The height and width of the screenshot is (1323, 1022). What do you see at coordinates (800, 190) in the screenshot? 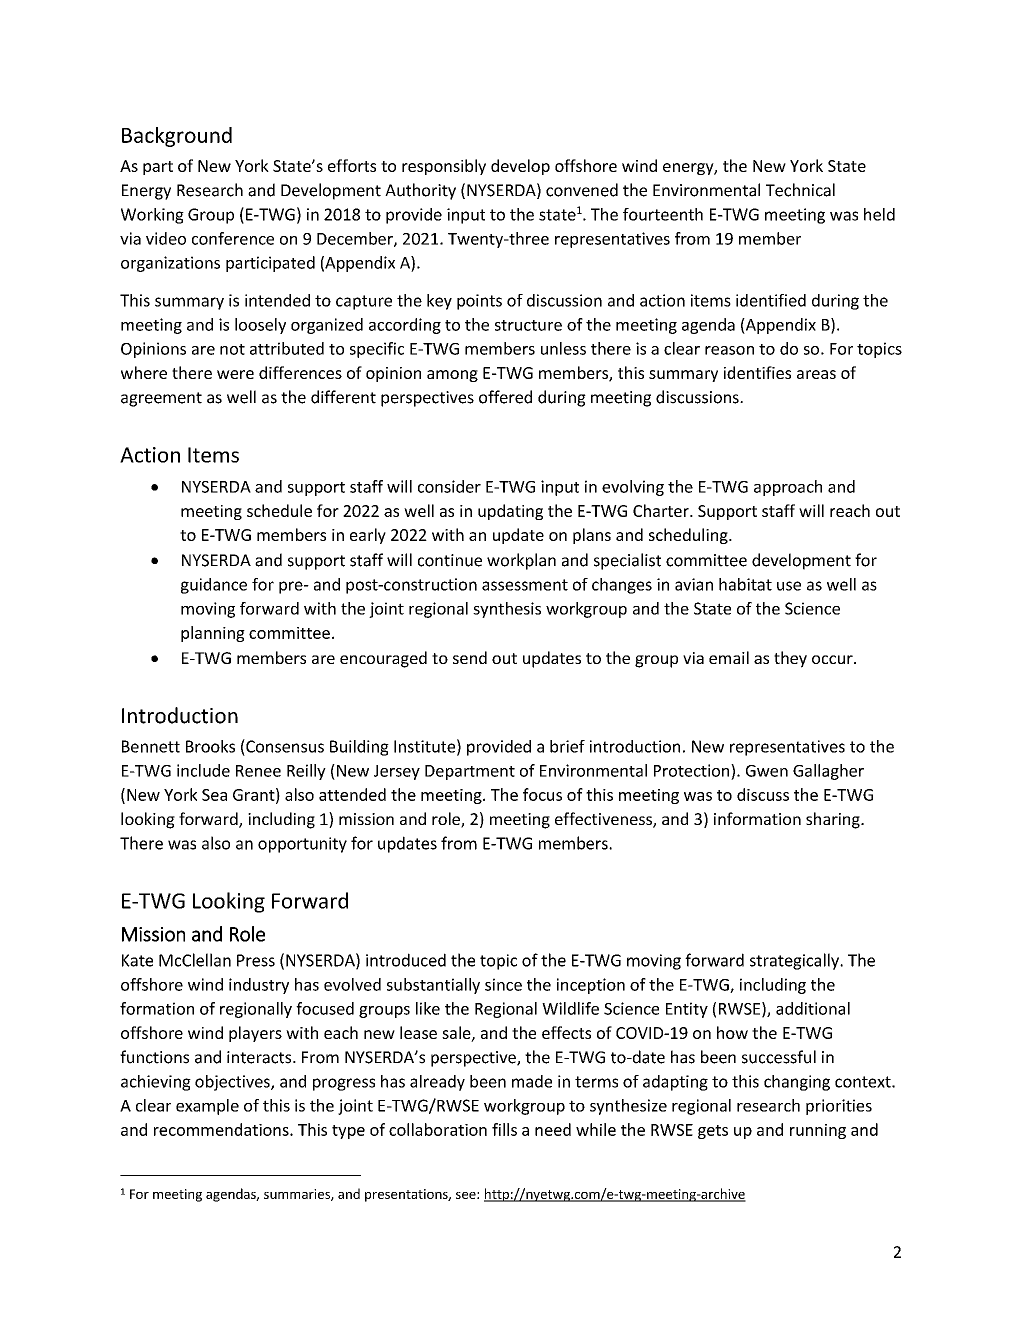
I see `Technical` at bounding box center [800, 190].
